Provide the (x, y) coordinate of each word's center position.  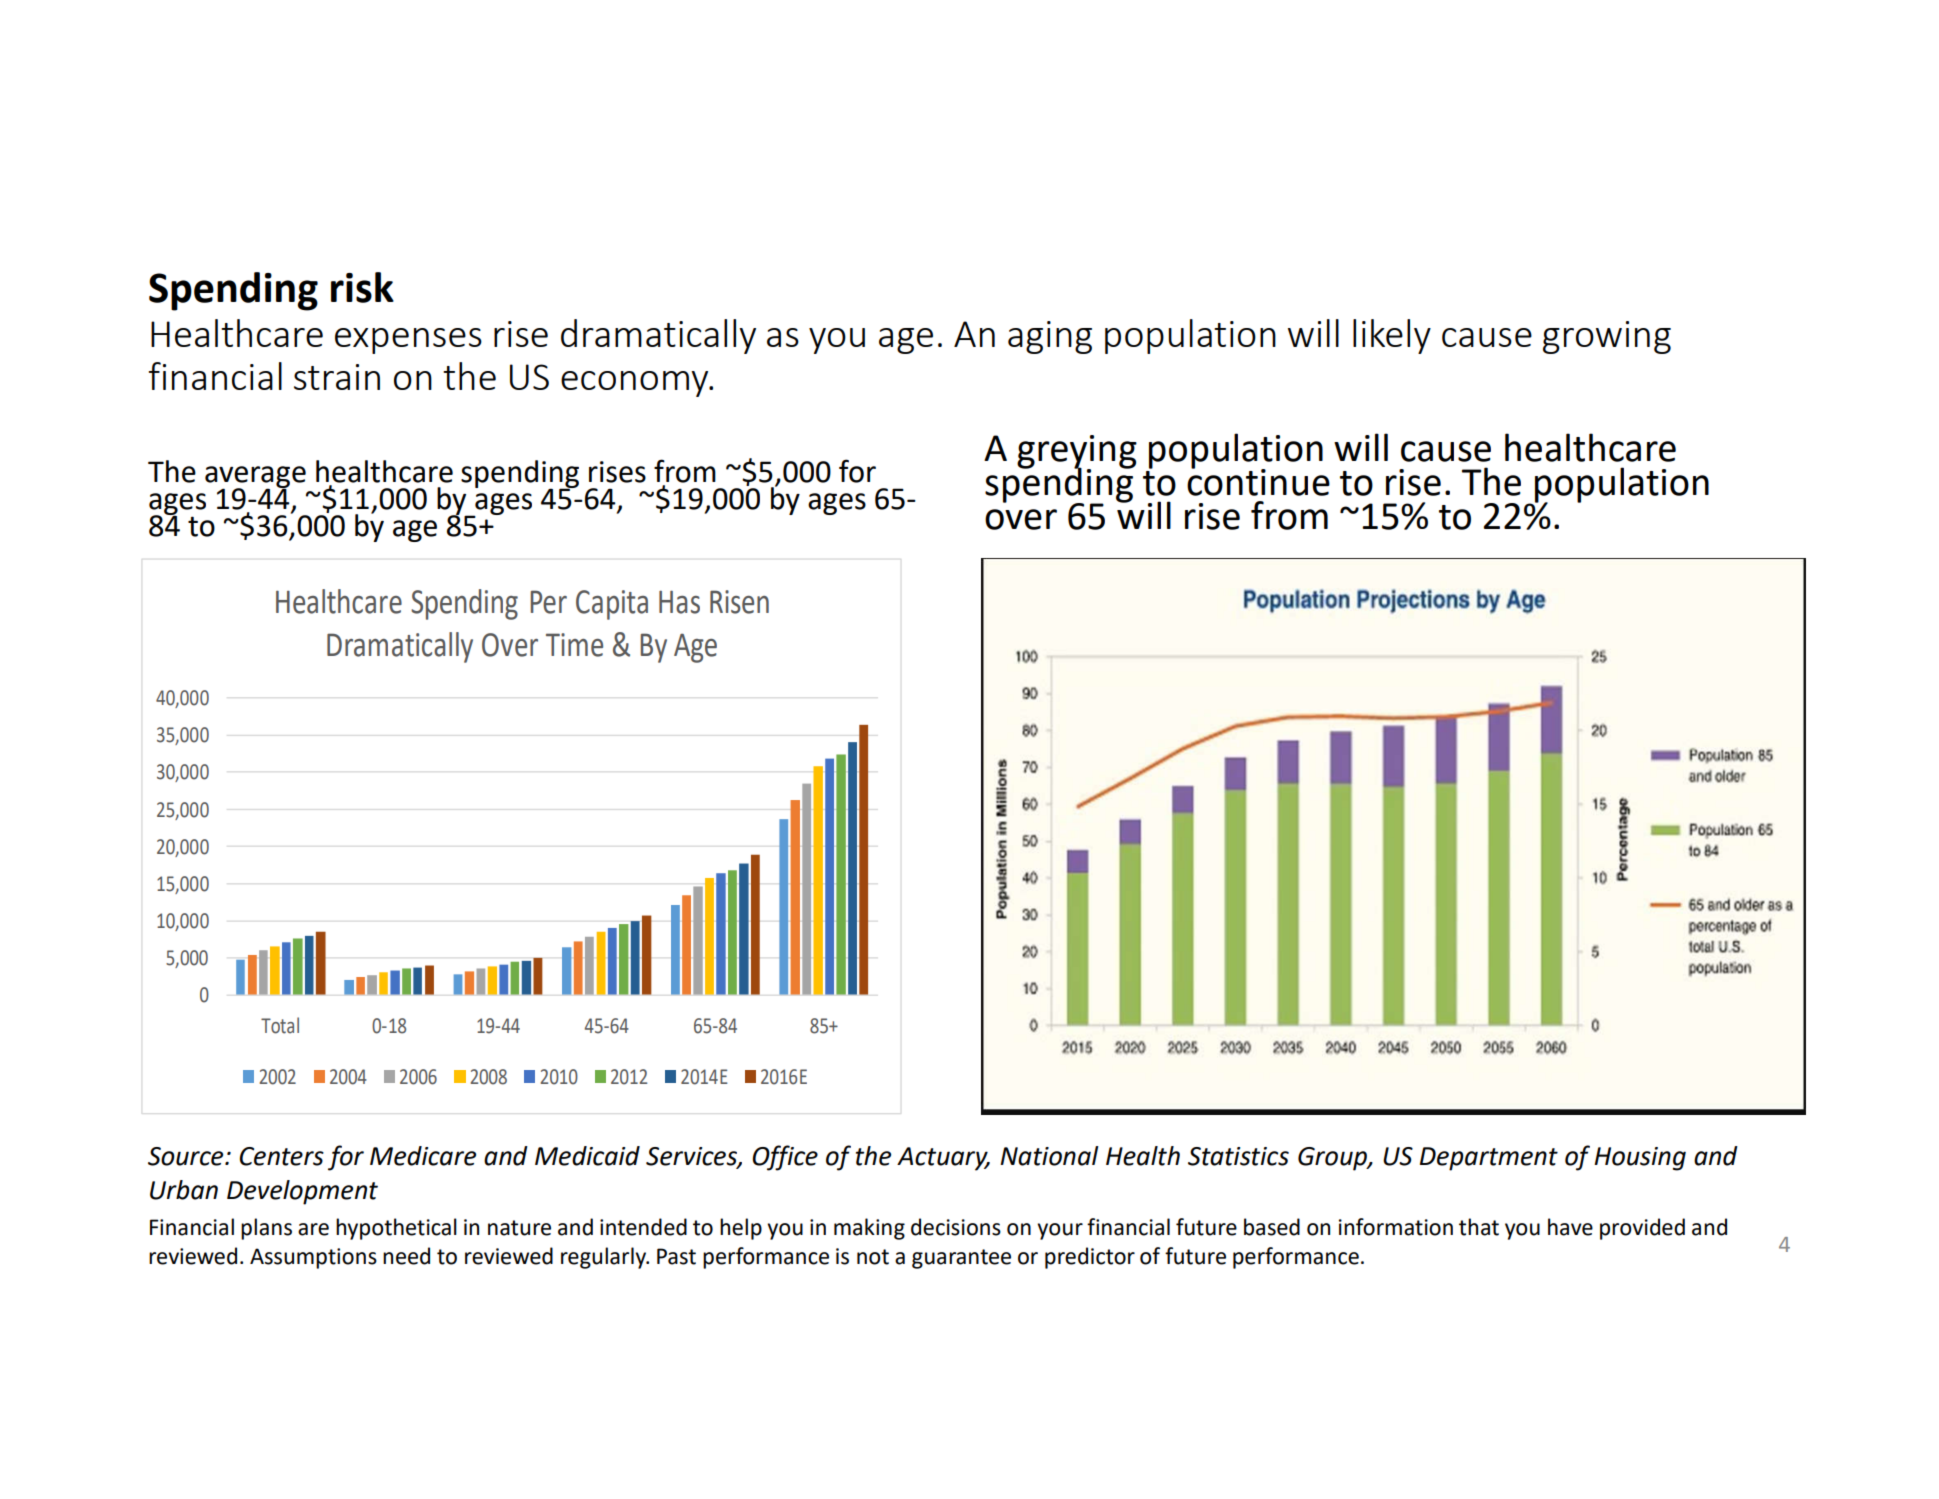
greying (1077, 453)
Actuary (943, 1159)
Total (280, 1025)
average (255, 478)
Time (574, 645)
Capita (612, 605)
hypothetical (396, 1229)
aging (1050, 337)
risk (362, 287)
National (1049, 1156)
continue (1258, 481)
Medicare (423, 1156)
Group (1333, 1159)
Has (679, 602)
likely (1392, 336)
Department (1489, 1159)
